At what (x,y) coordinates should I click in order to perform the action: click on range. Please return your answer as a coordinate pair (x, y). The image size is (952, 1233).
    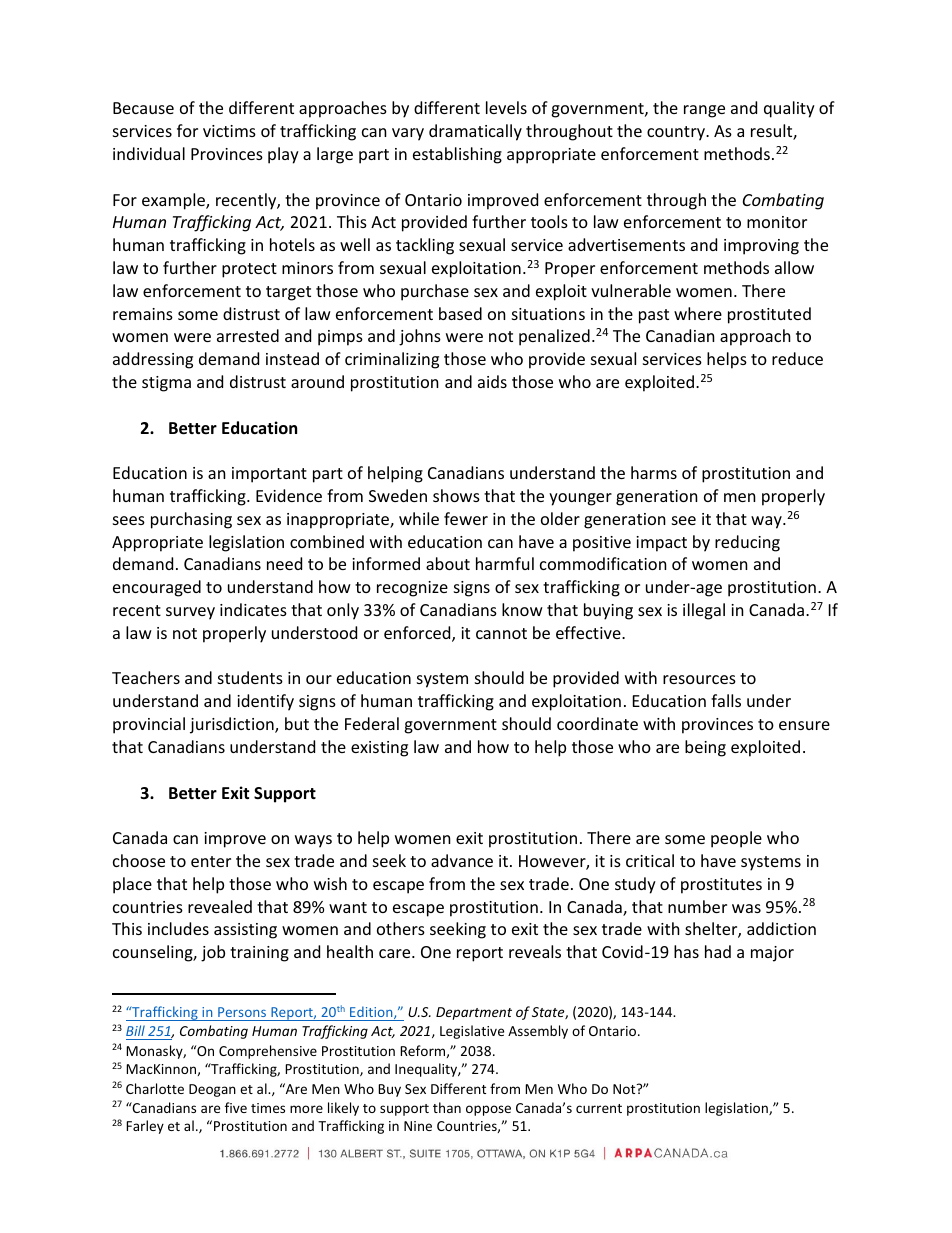
    Looking at the image, I should click on (704, 111).
